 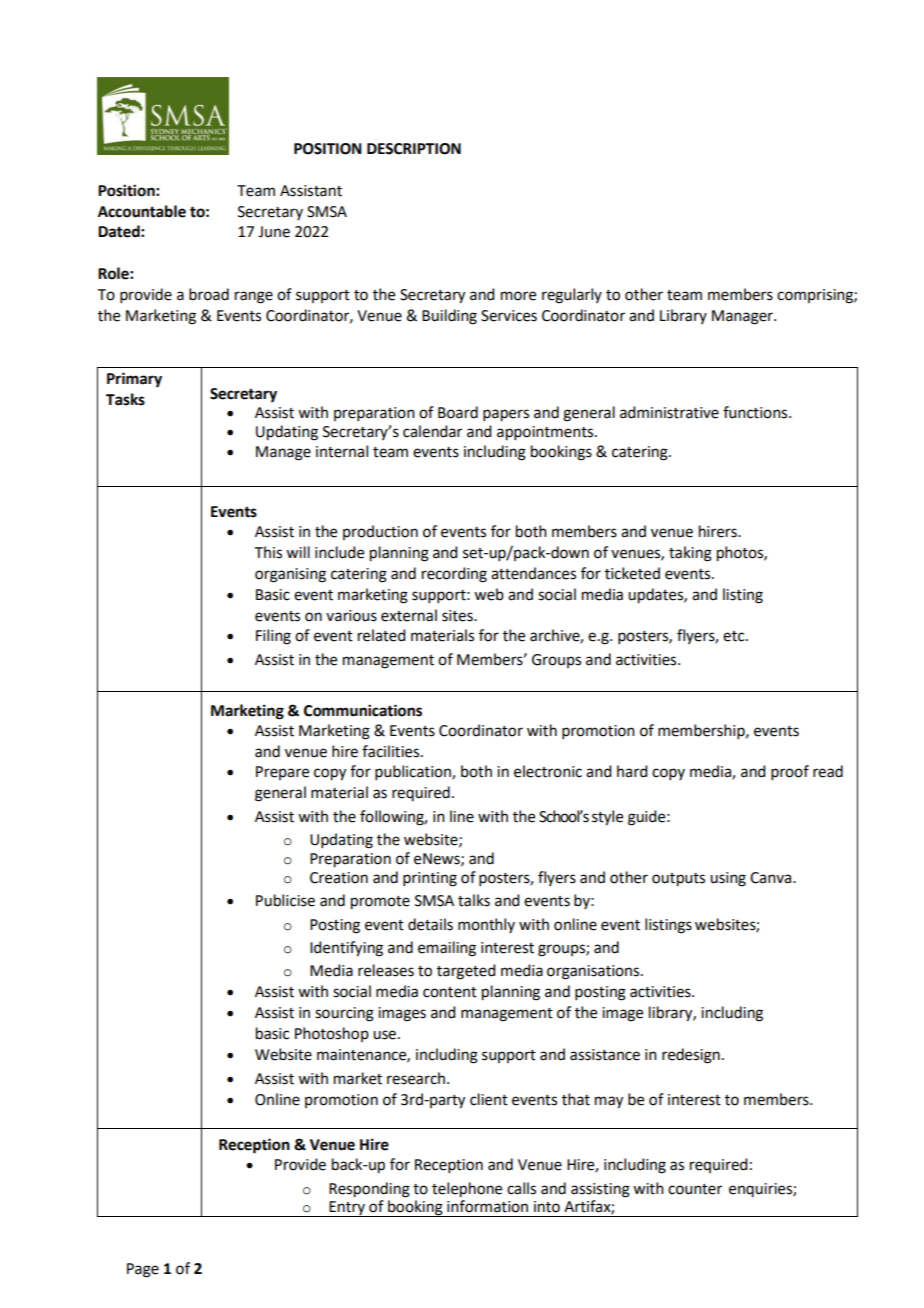 I want to click on proof, so click(x=790, y=772).
